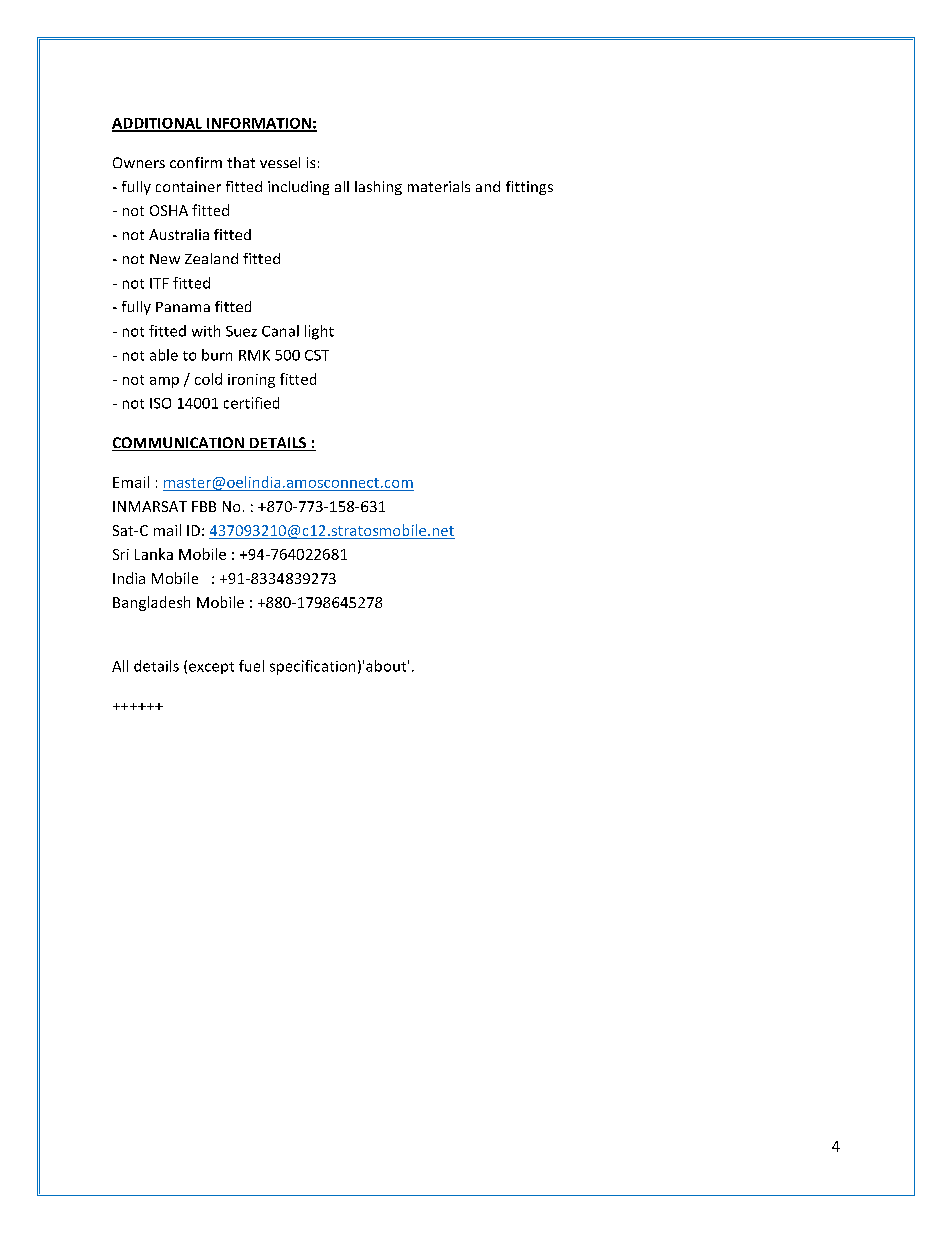 The image size is (952, 1233). Describe the element at coordinates (160, 403) in the screenshot. I see `ISO` at that location.
